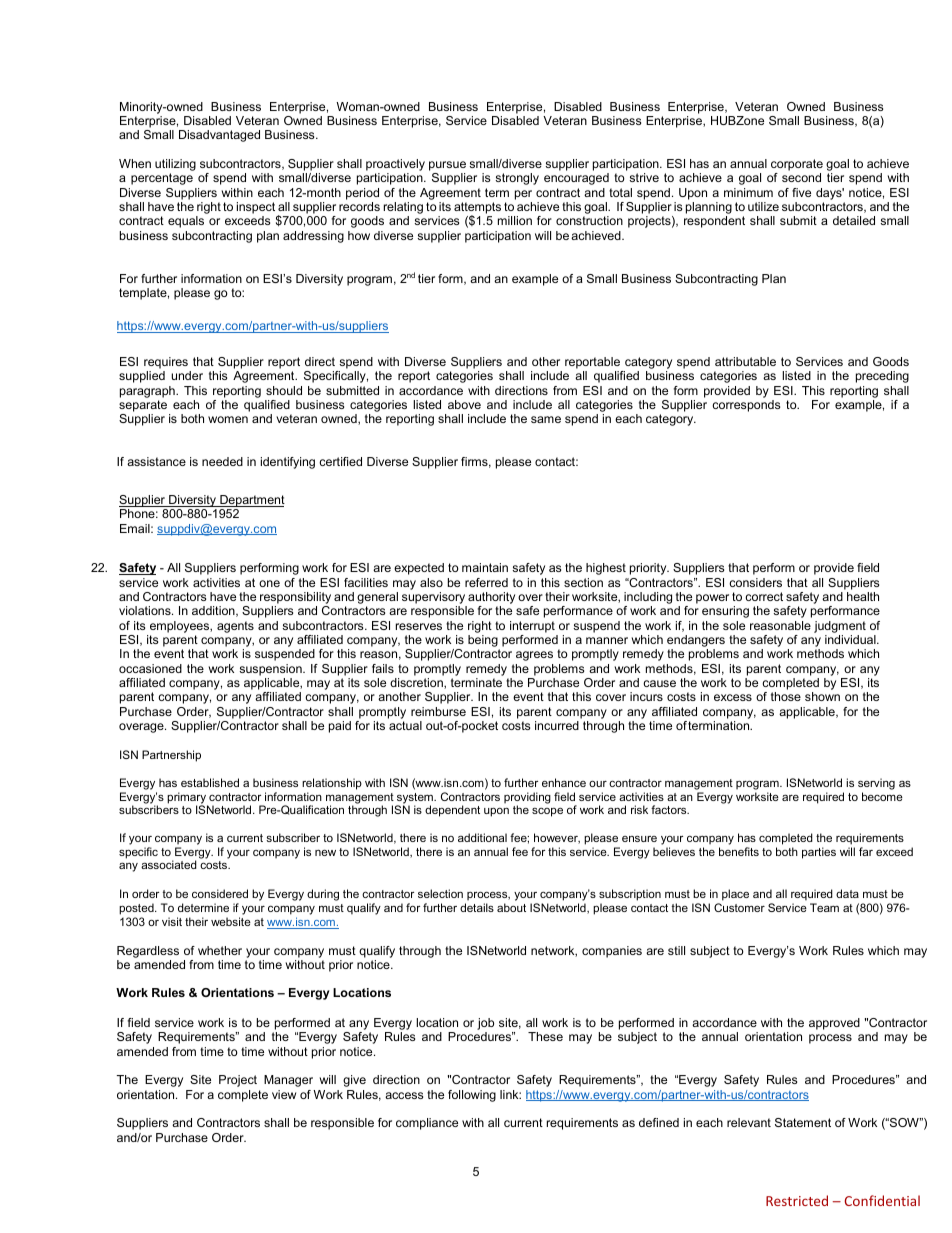 The width and height of the screenshot is (952, 1233). I want to click on corporate, so click(797, 166).
